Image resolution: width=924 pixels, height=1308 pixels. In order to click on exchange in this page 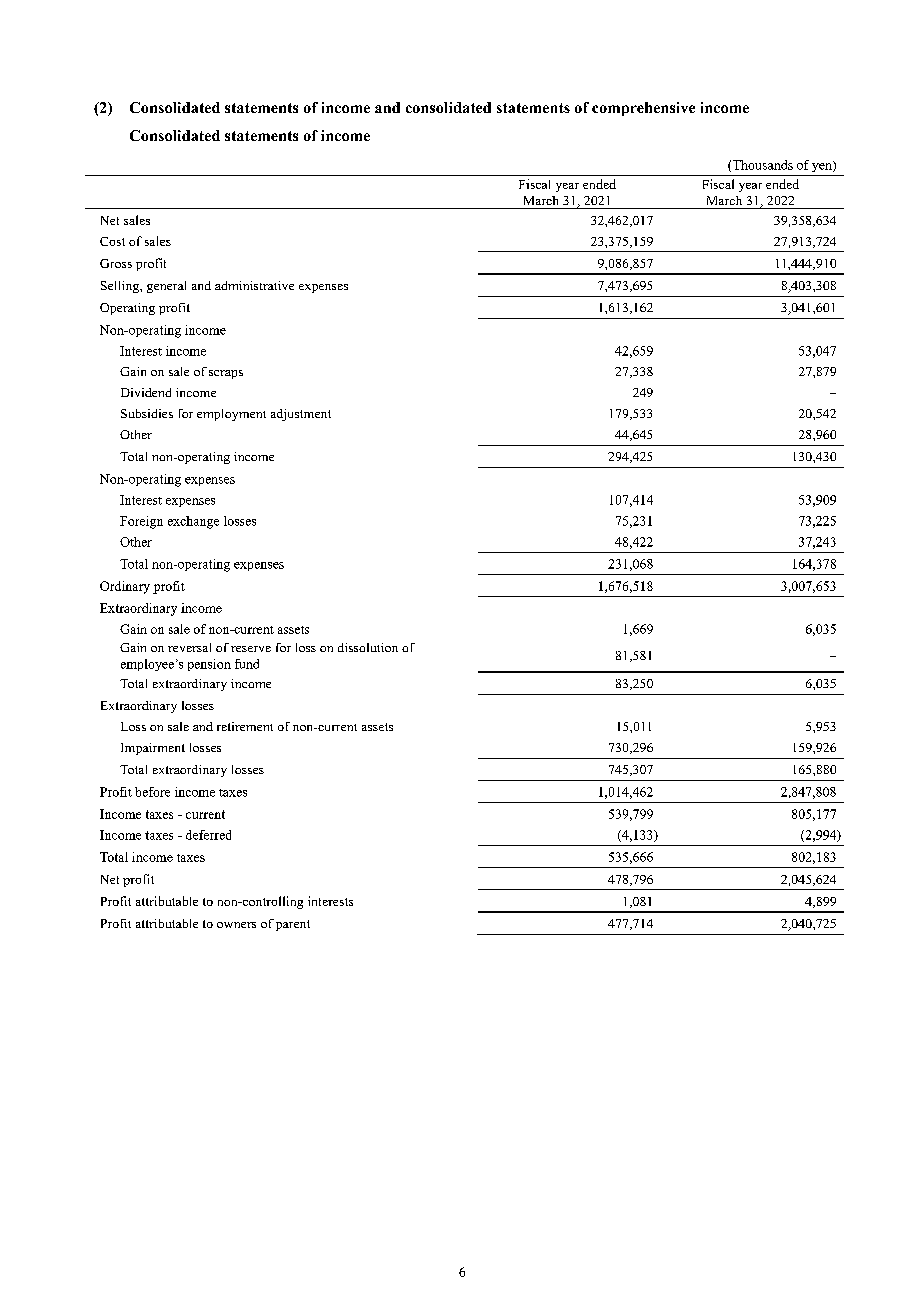, I will do `click(193, 522)`.
